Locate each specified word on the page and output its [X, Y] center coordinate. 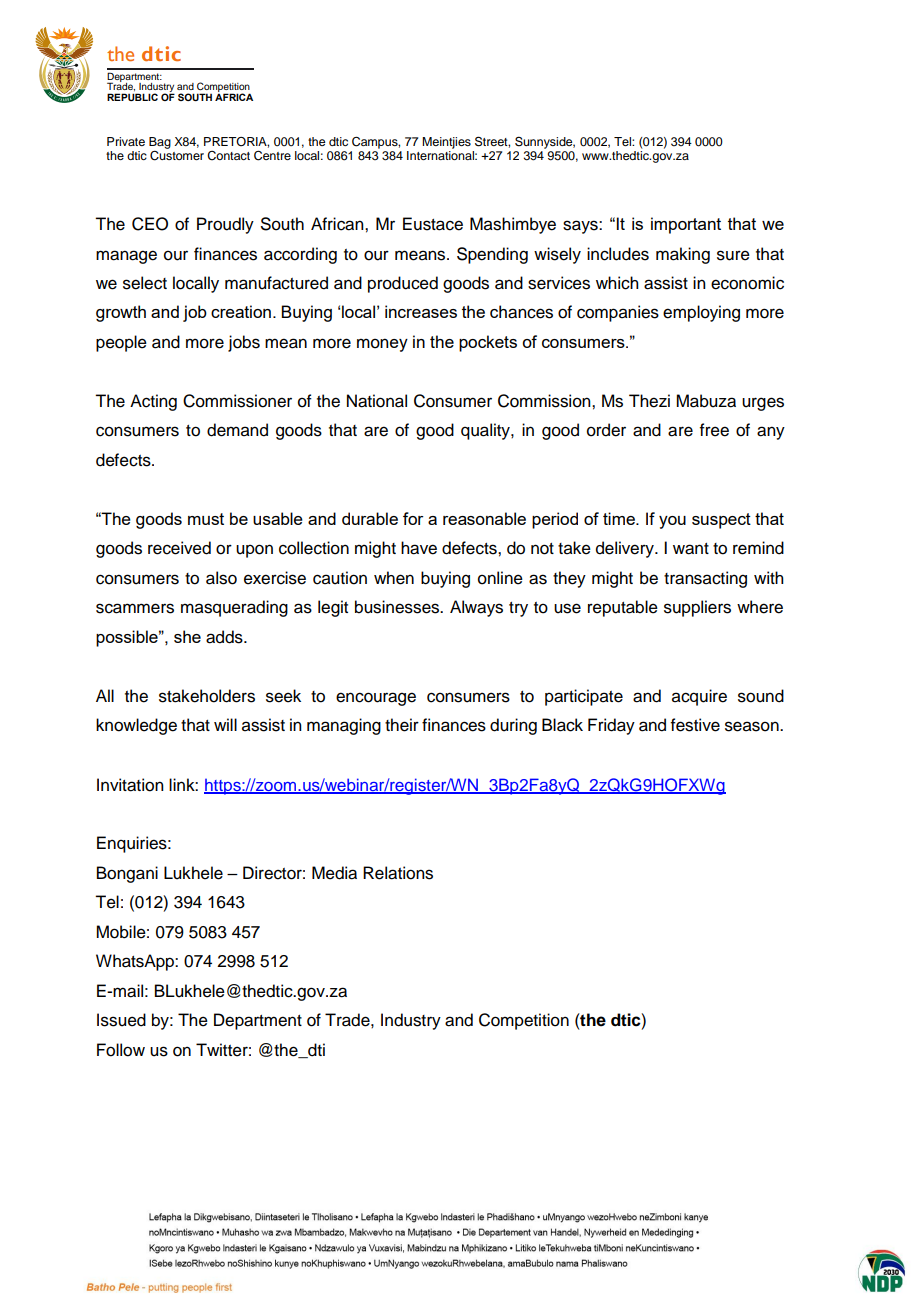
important [686, 225]
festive [695, 725]
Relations [398, 873]
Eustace [433, 224]
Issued [121, 1020]
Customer [177, 154]
